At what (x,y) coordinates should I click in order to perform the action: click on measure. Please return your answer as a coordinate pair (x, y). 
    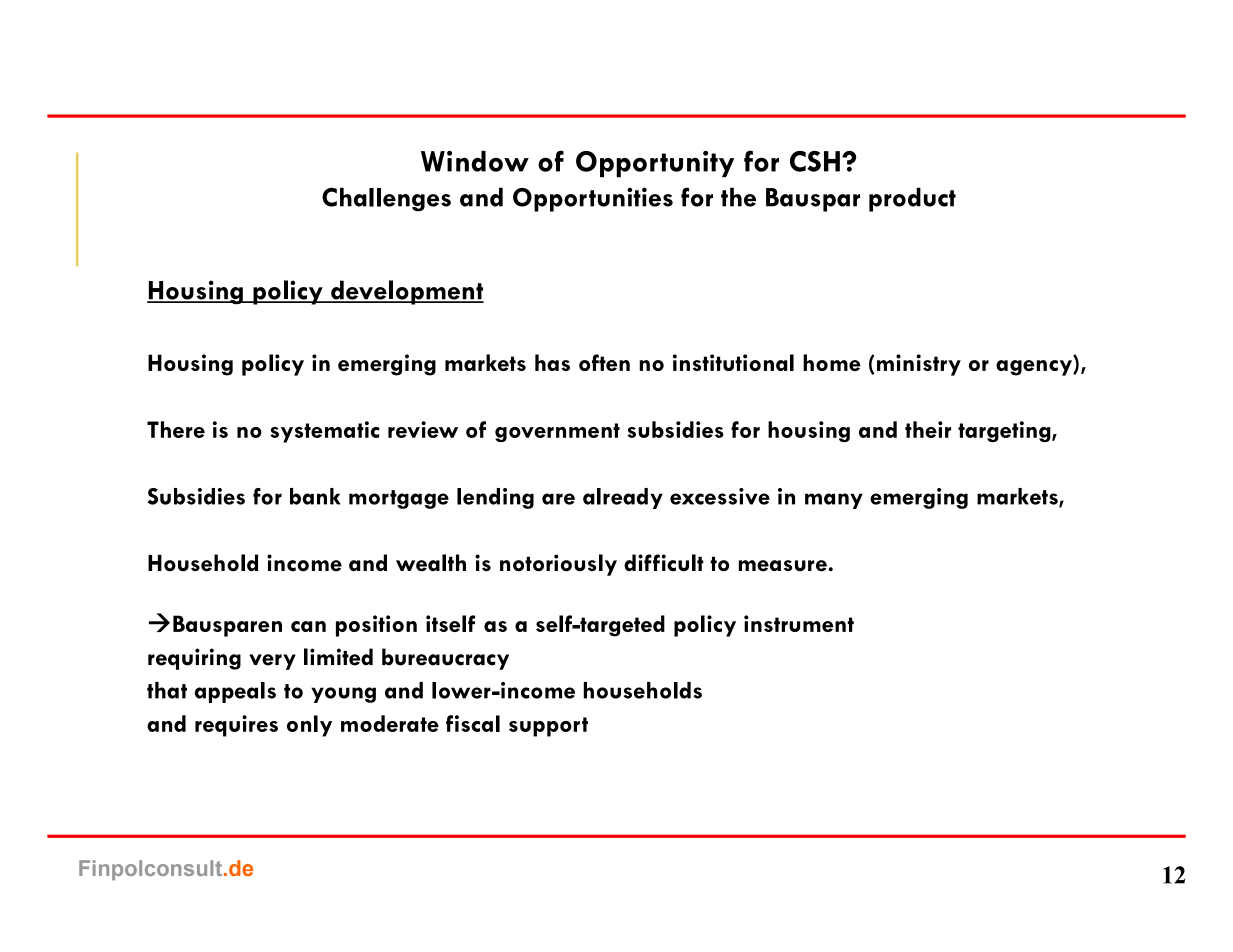
    Looking at the image, I should click on (784, 566).
